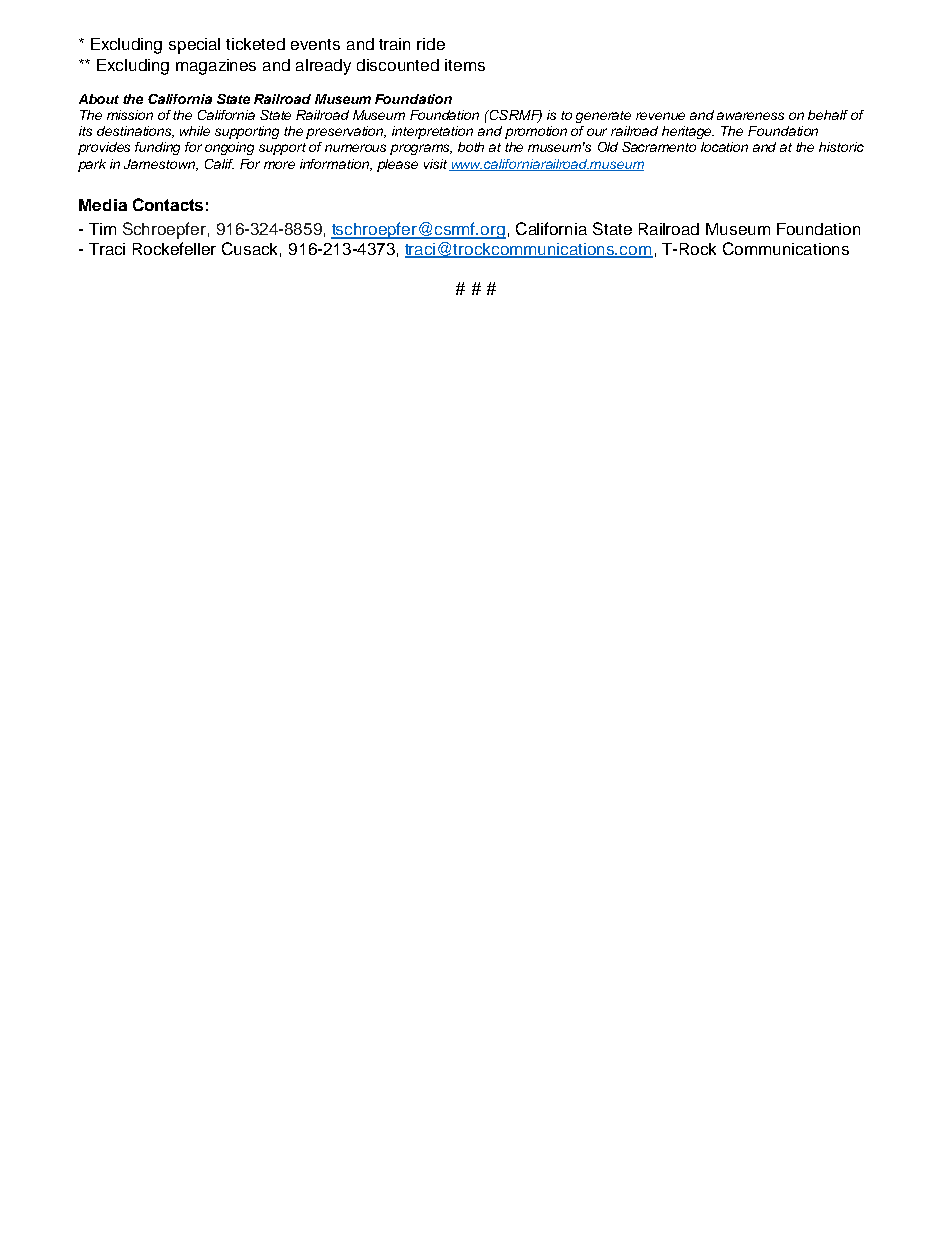  I want to click on About, so click(99, 99).
